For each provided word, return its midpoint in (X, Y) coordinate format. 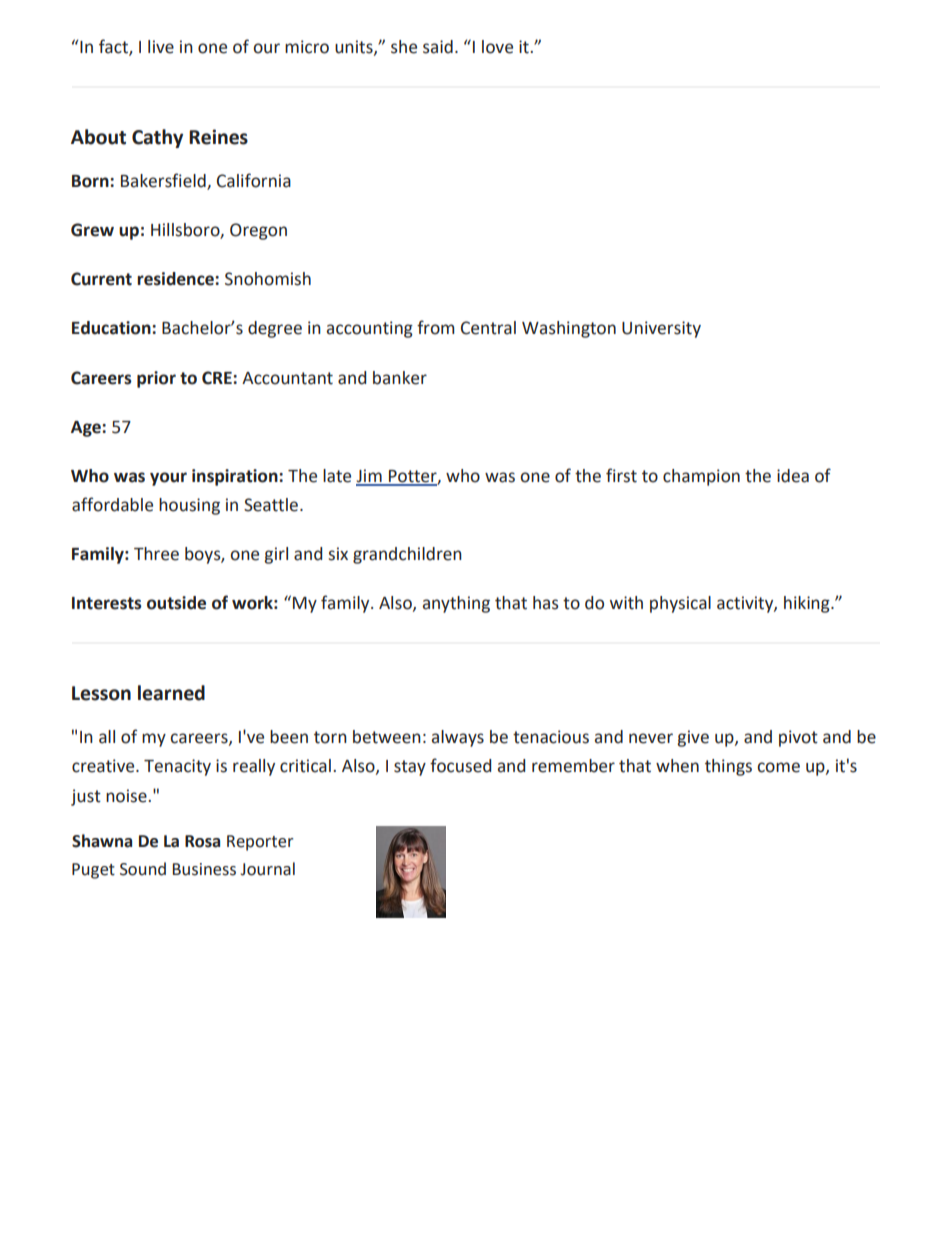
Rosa (202, 841)
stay (410, 768)
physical (680, 604)
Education (112, 328)
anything (456, 604)
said (438, 47)
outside (176, 603)
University (661, 329)
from (435, 327)
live (161, 47)
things (728, 767)
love (497, 47)
